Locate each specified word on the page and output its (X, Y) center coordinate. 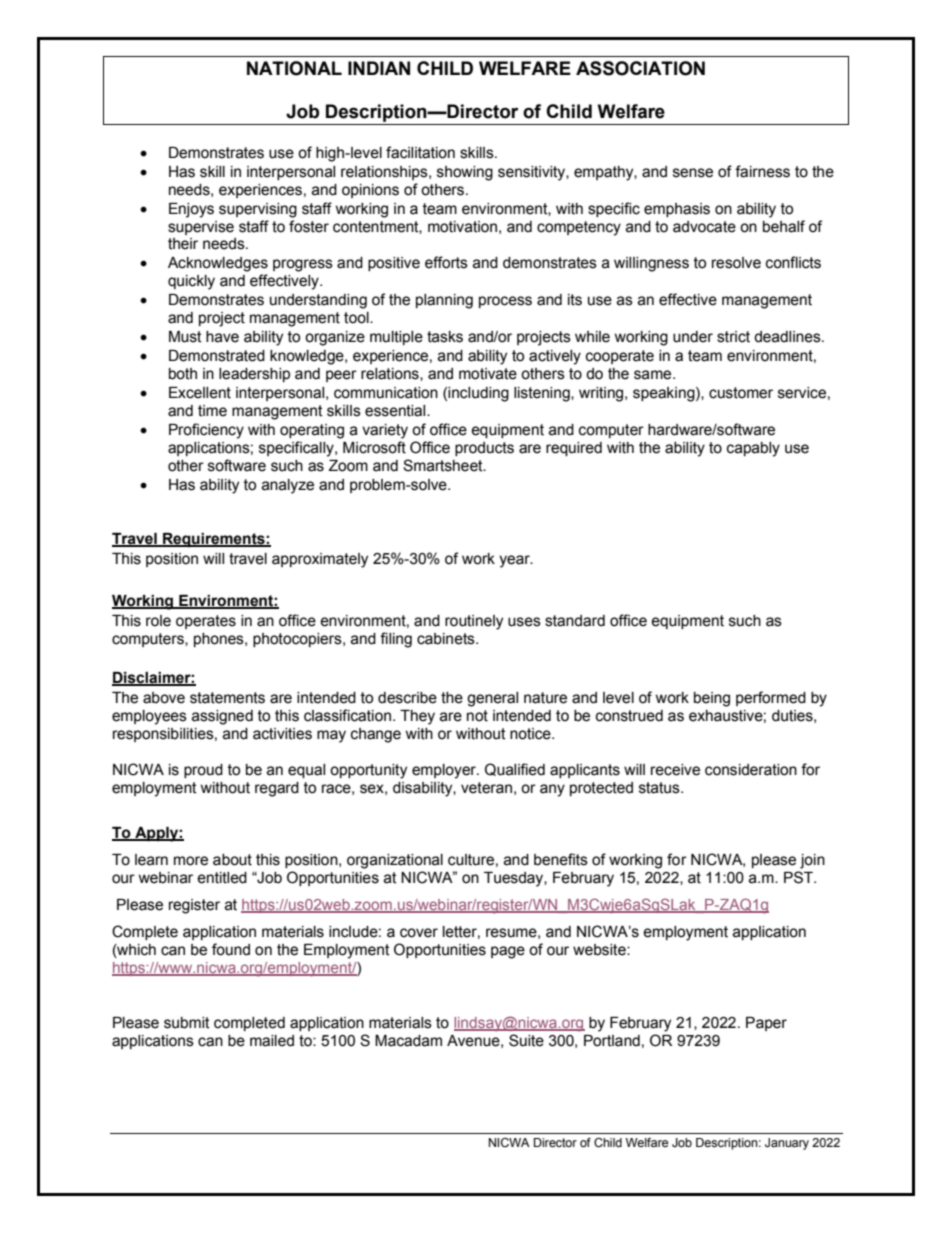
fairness (762, 171)
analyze (288, 486)
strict (733, 337)
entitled (222, 878)
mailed (272, 1041)
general (492, 699)
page (508, 952)
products (484, 449)
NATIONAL (294, 68)
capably (753, 449)
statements (227, 698)
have (222, 337)
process (505, 302)
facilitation (420, 152)
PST (799, 877)
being (712, 699)
